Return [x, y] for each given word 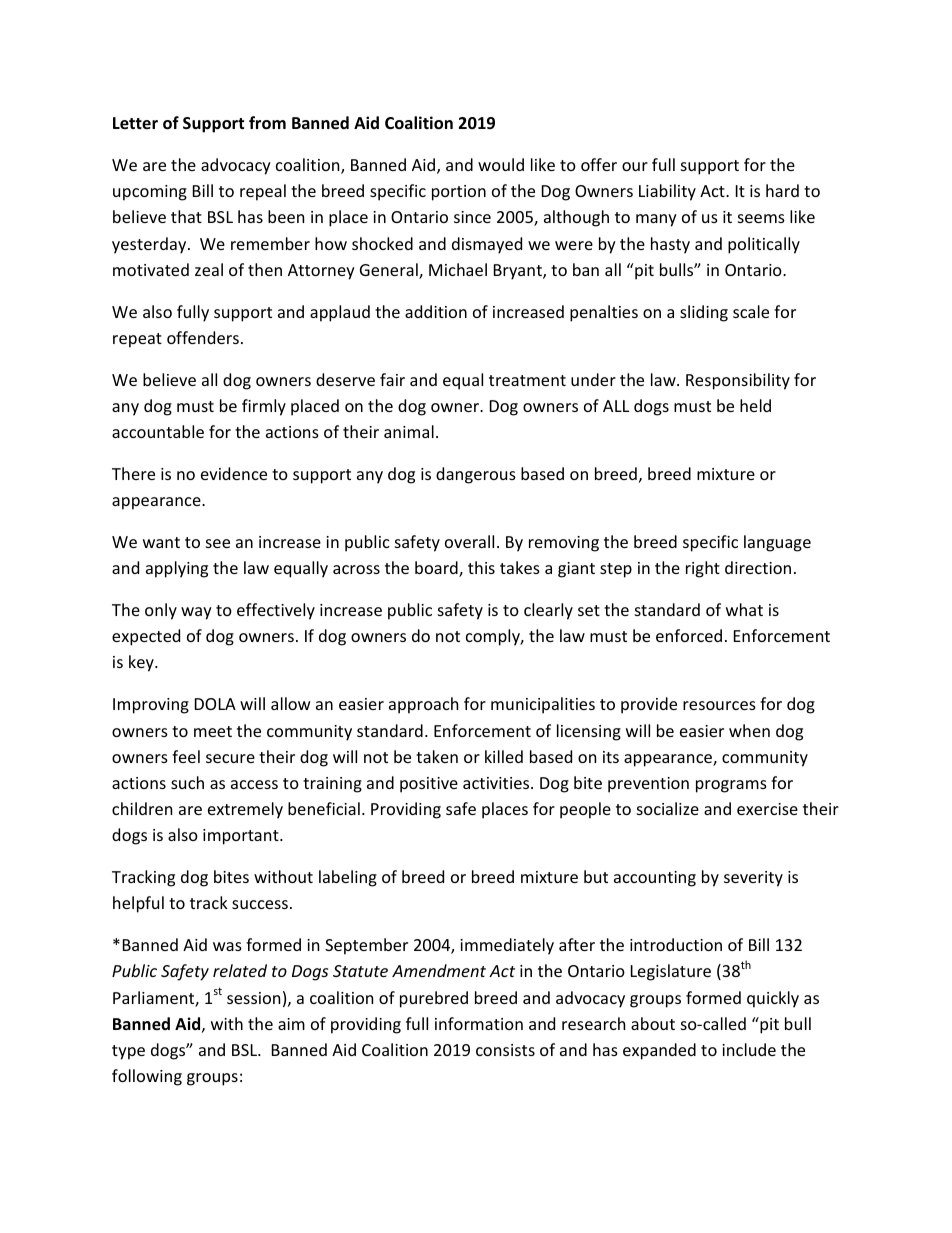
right [703, 569]
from [267, 123]
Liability [667, 192]
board [437, 569]
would [501, 164]
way [196, 613]
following [147, 1077]
